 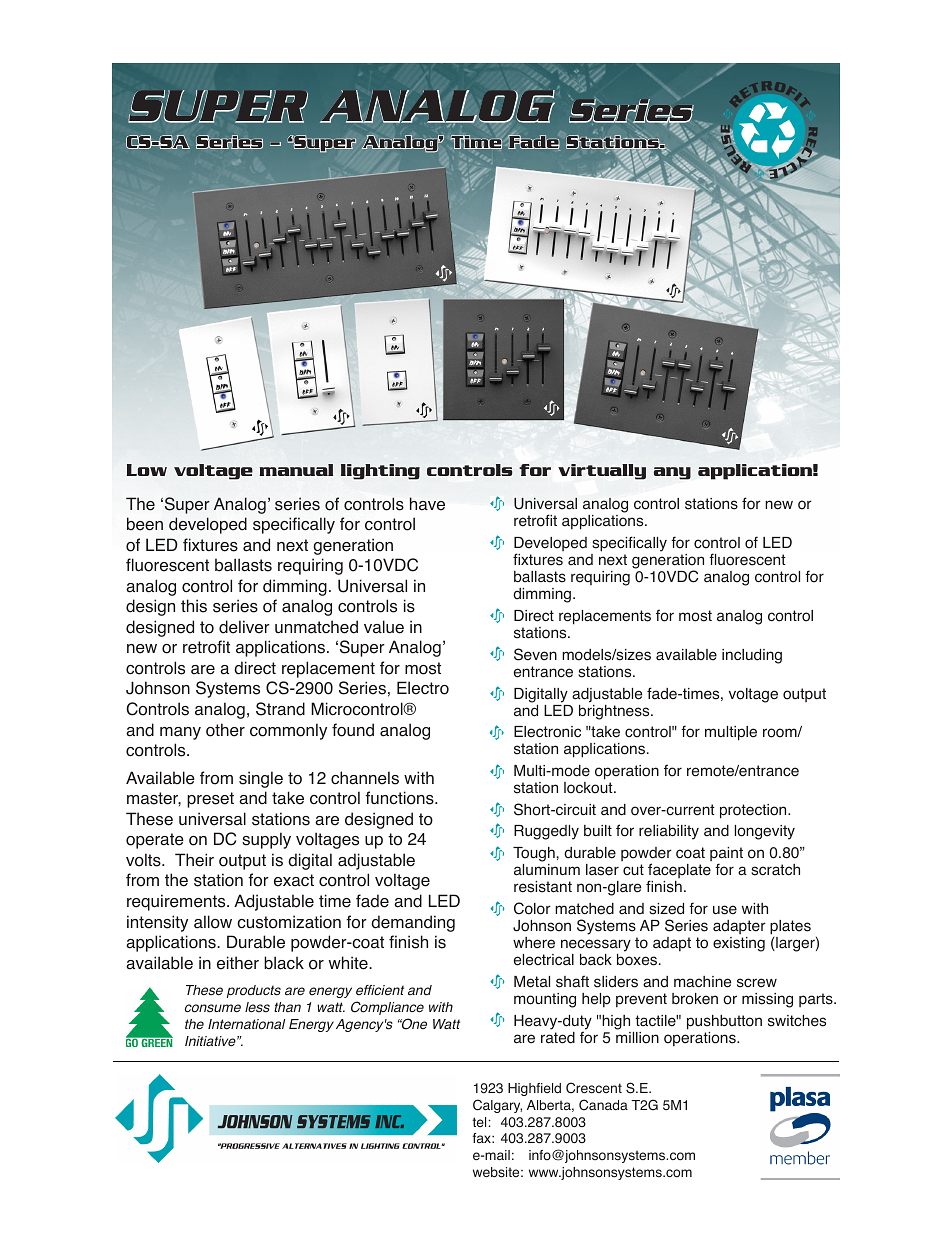 I want to click on manual, so click(x=296, y=470).
